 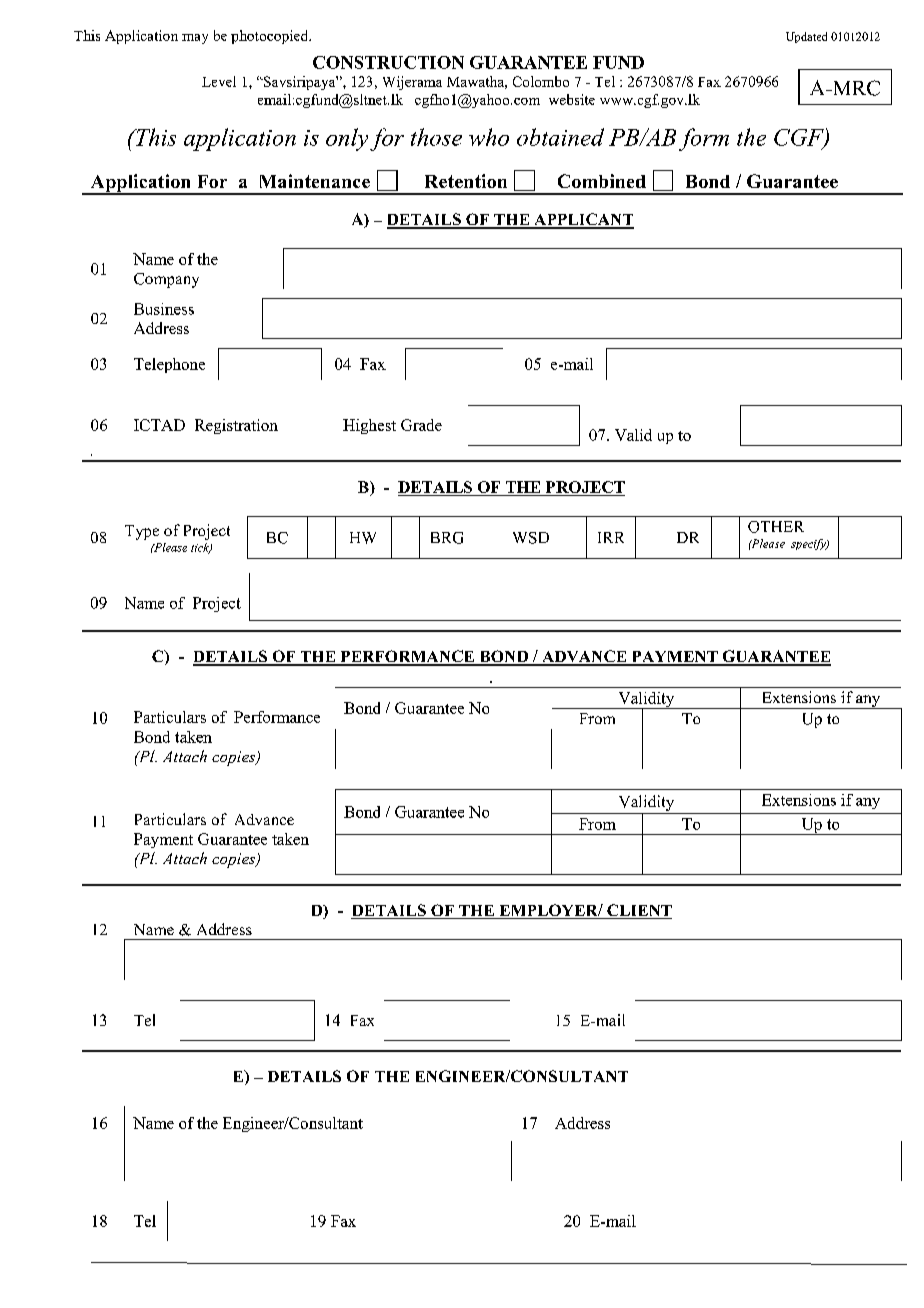 What do you see at coordinates (806, 37) in the page?
I see `Updated` at bounding box center [806, 37].
